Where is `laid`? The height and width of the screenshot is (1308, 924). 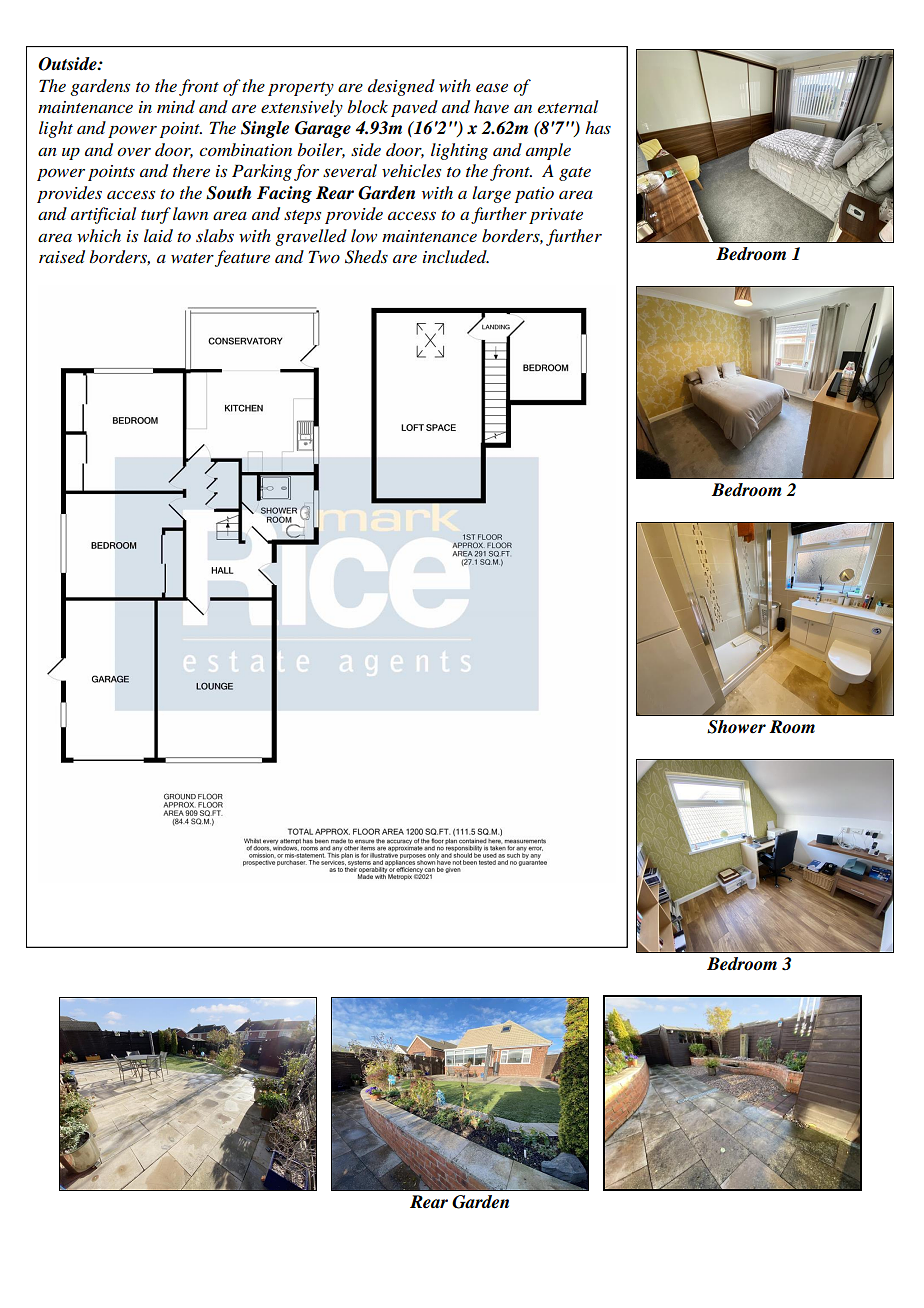
laid is located at coordinates (158, 236).
